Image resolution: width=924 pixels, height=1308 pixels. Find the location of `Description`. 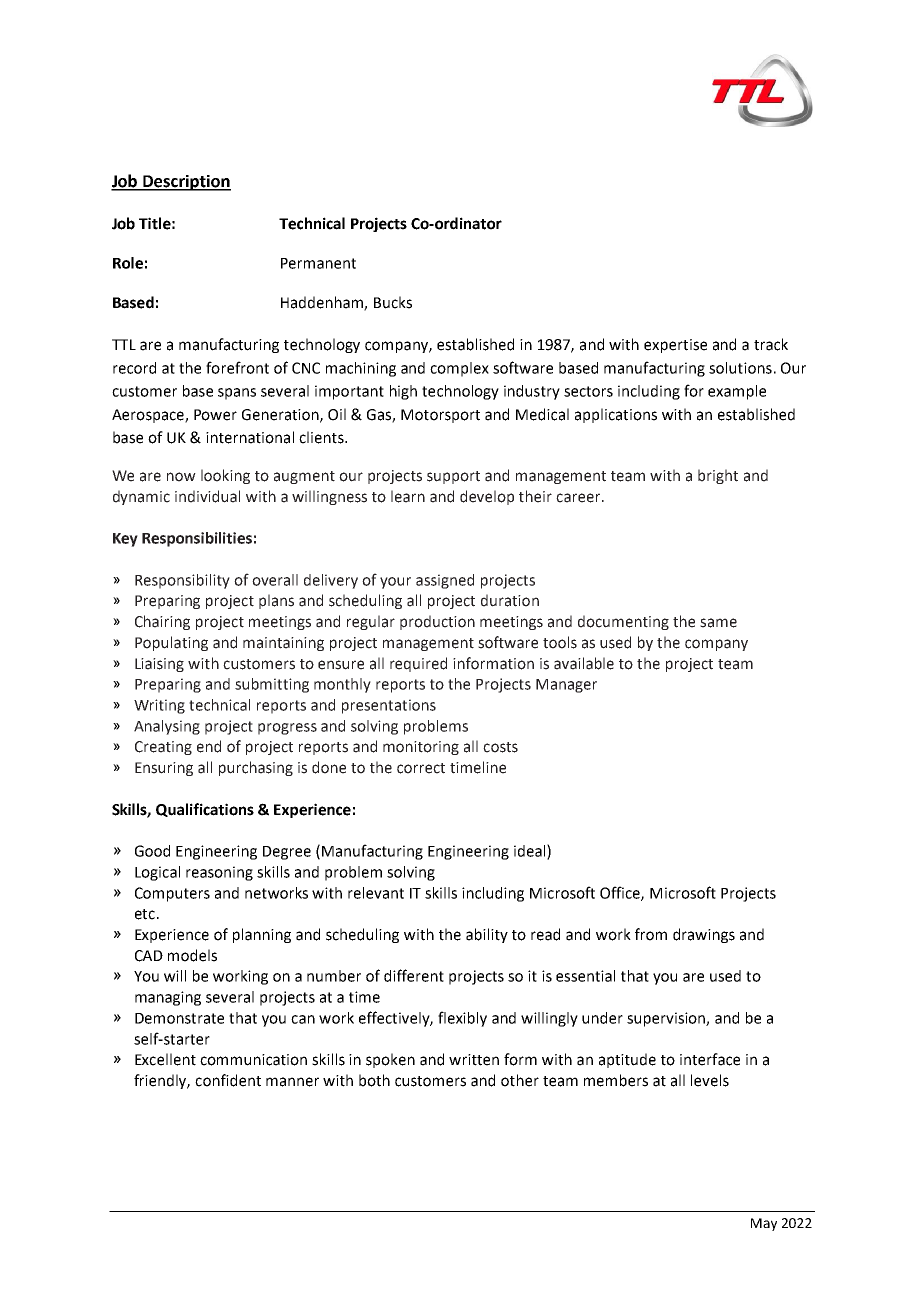

Description is located at coordinates (186, 183).
